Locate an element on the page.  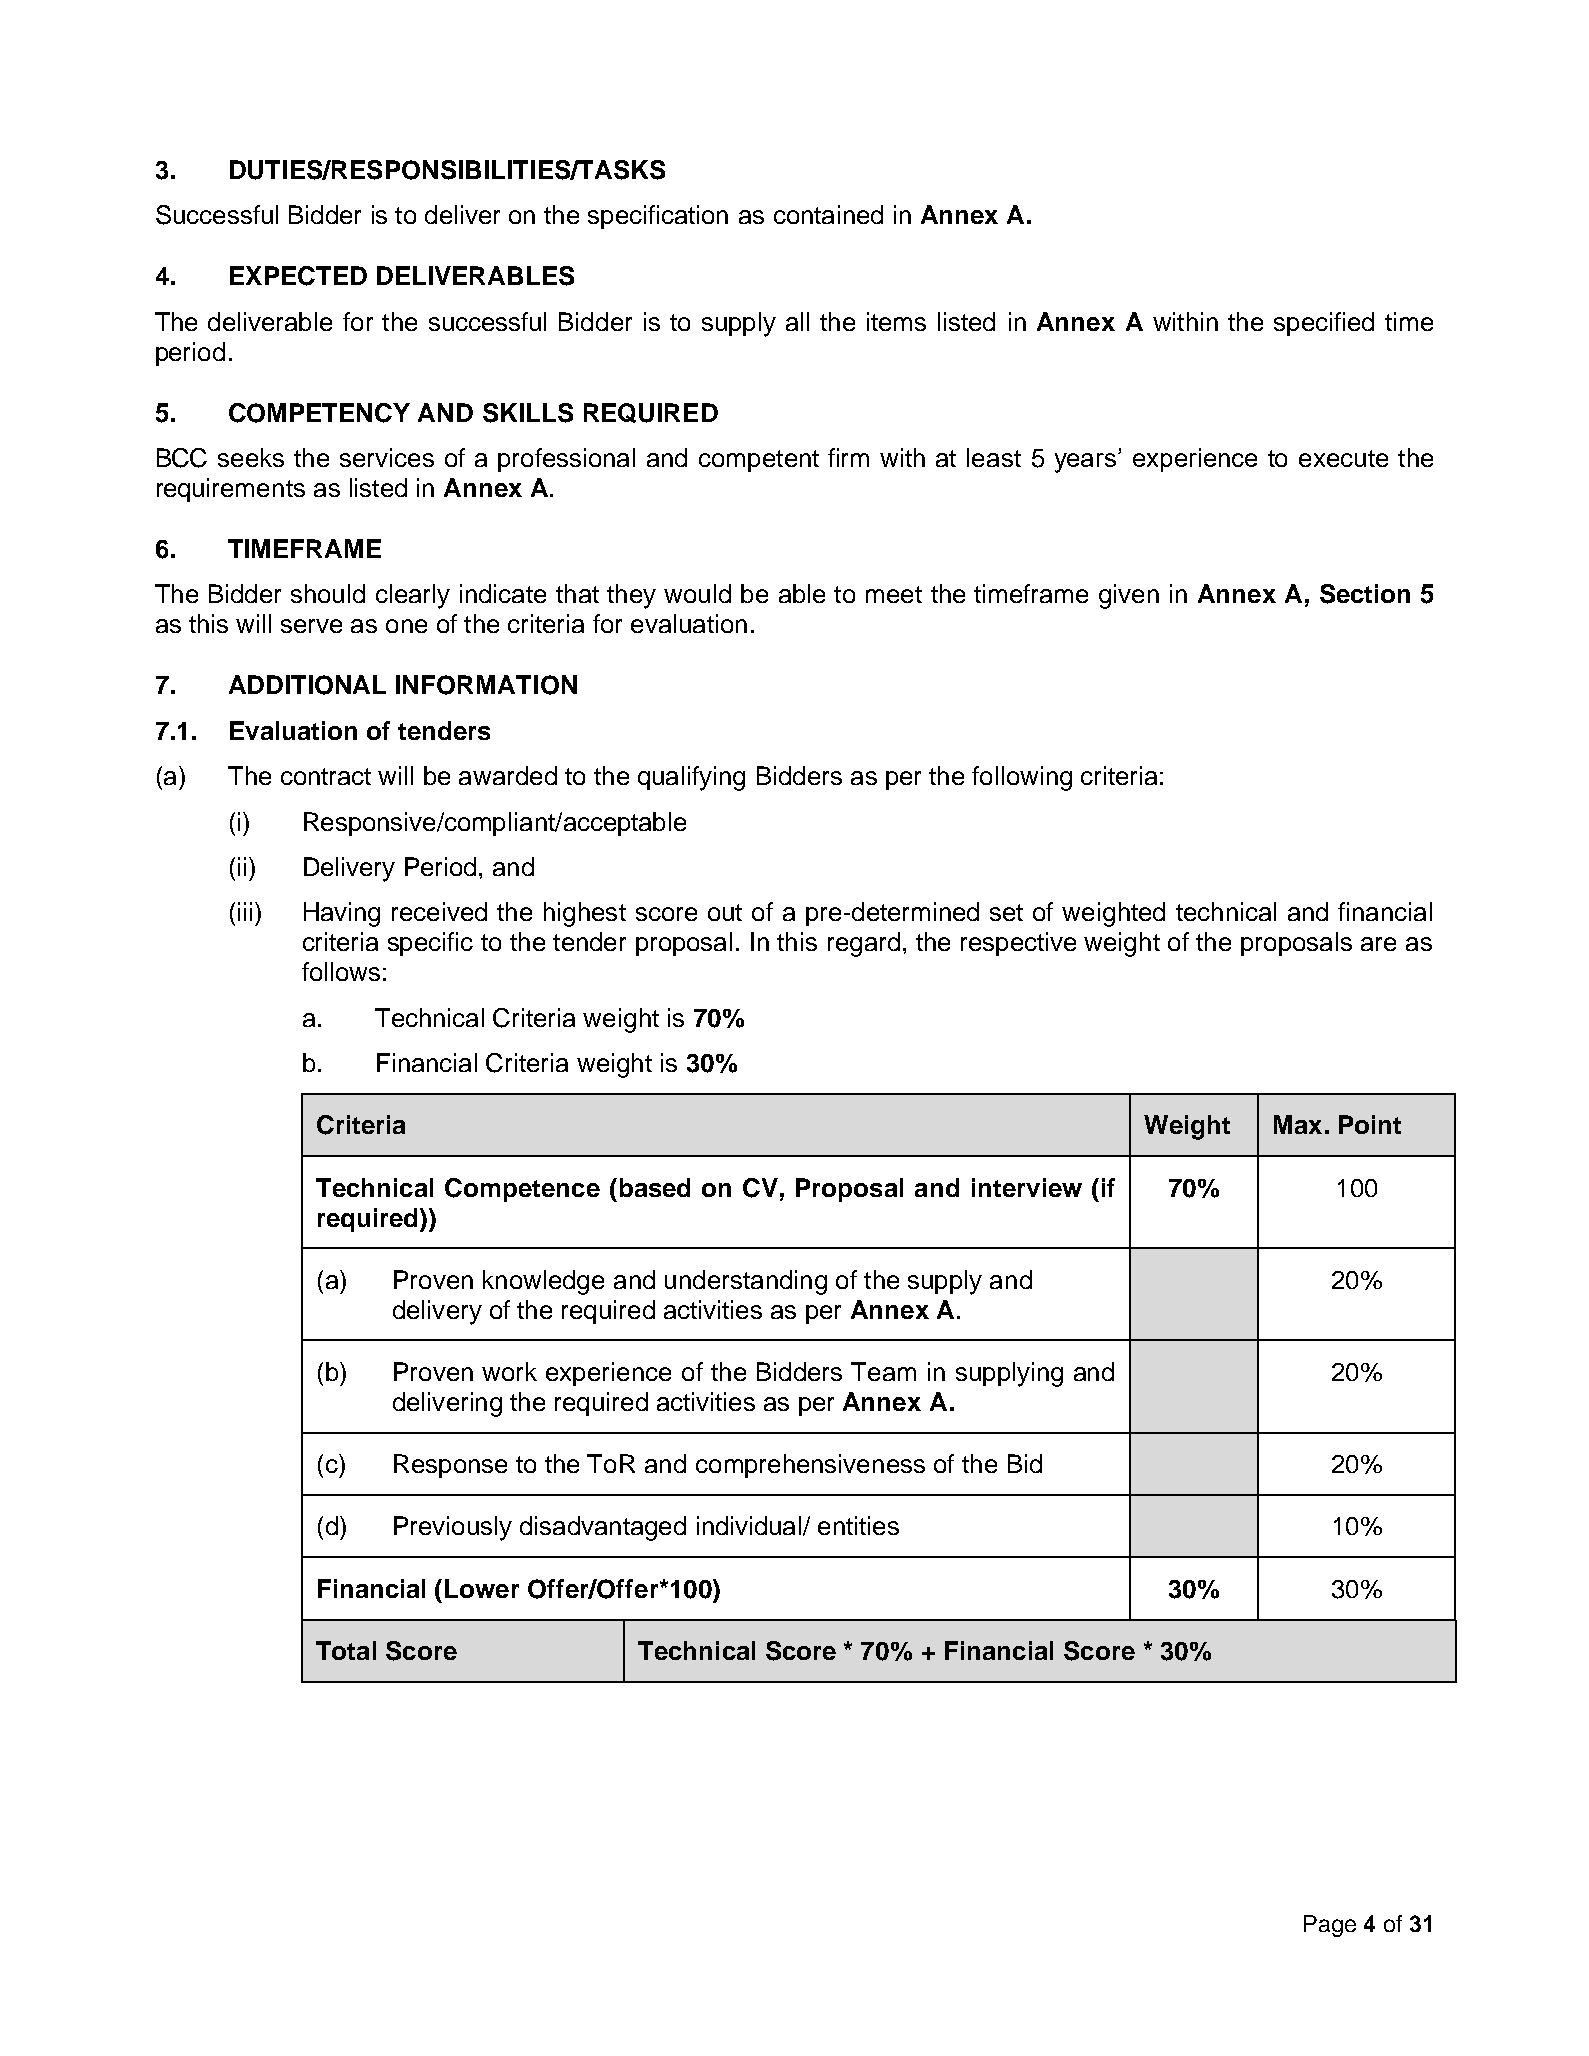
comprehensiveness is located at coordinates (810, 1466).
